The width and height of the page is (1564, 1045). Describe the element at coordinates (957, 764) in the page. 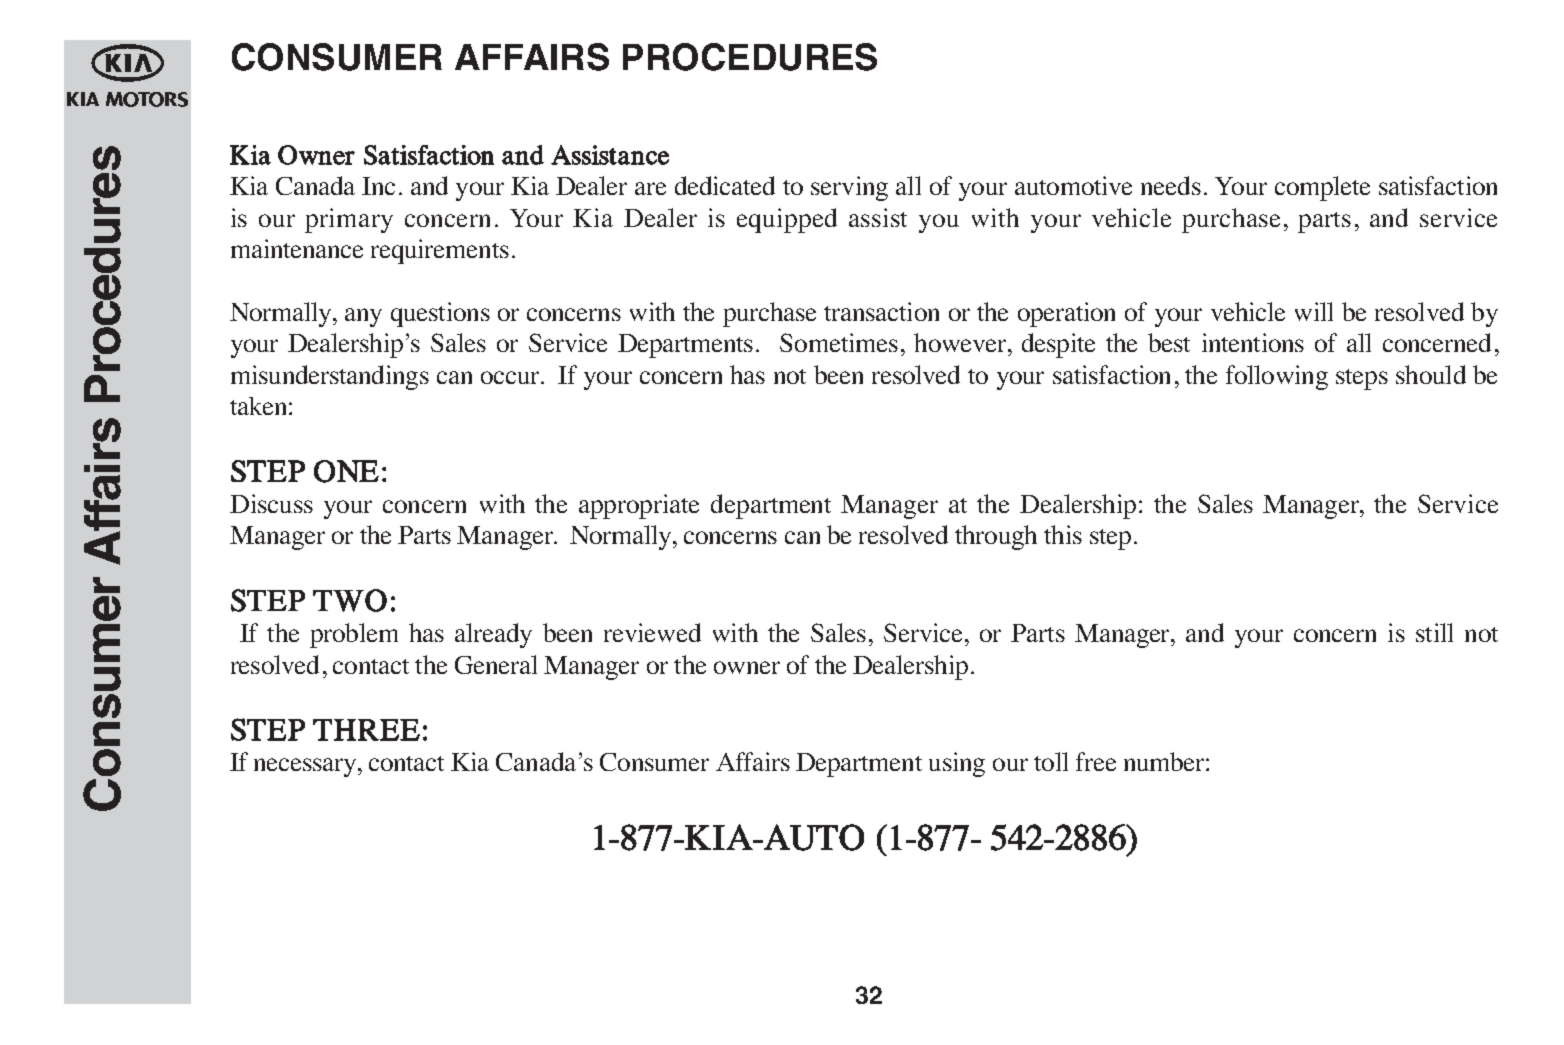

I see `using` at that location.
